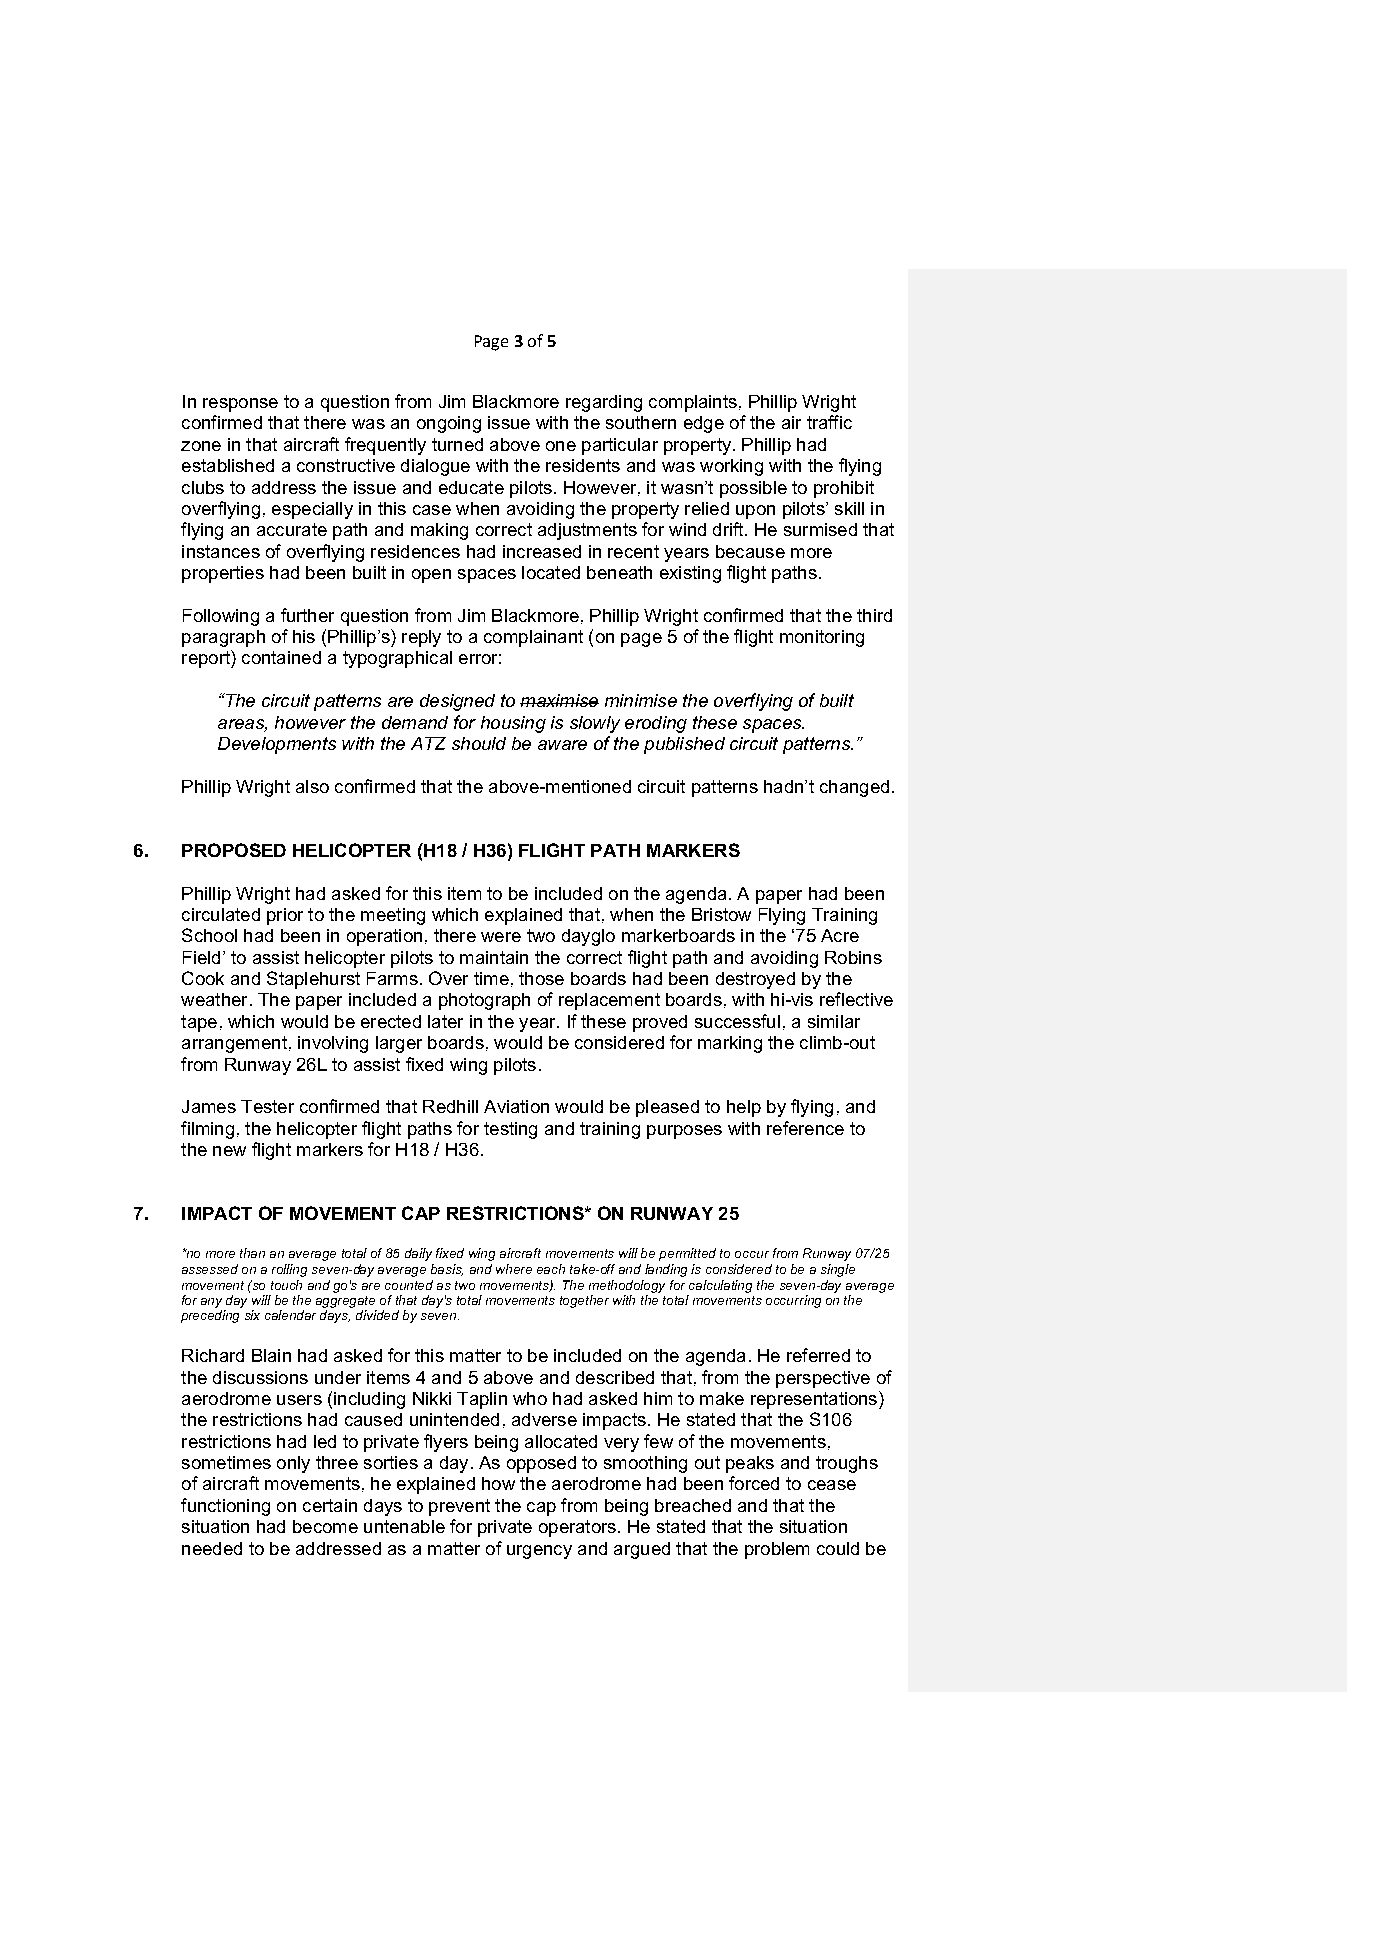 This image has width=1378, height=1949. Describe the element at coordinates (562, 745) in the image. I see `aware` at that location.
